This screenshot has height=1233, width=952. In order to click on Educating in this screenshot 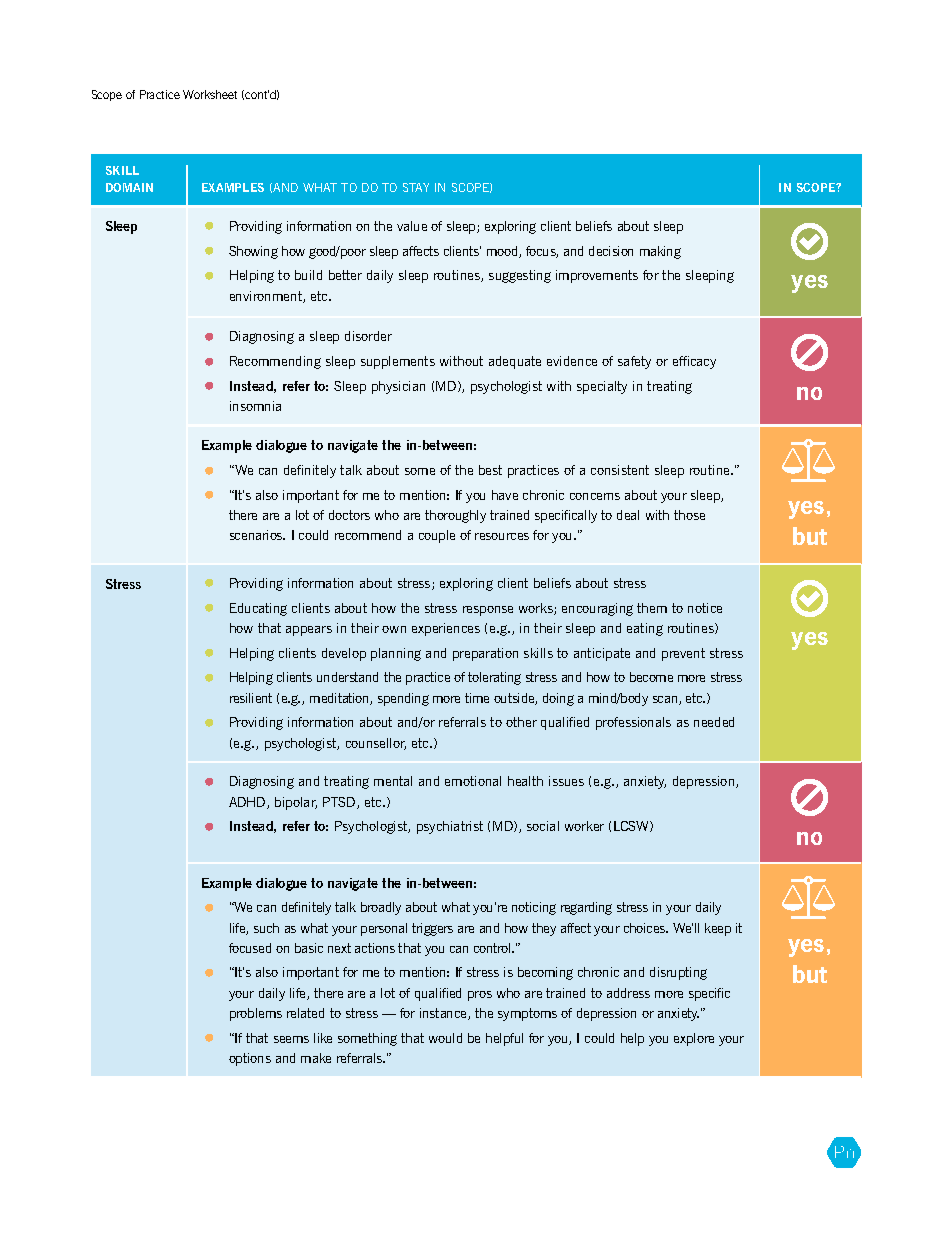, I will do `click(258, 609)`.
